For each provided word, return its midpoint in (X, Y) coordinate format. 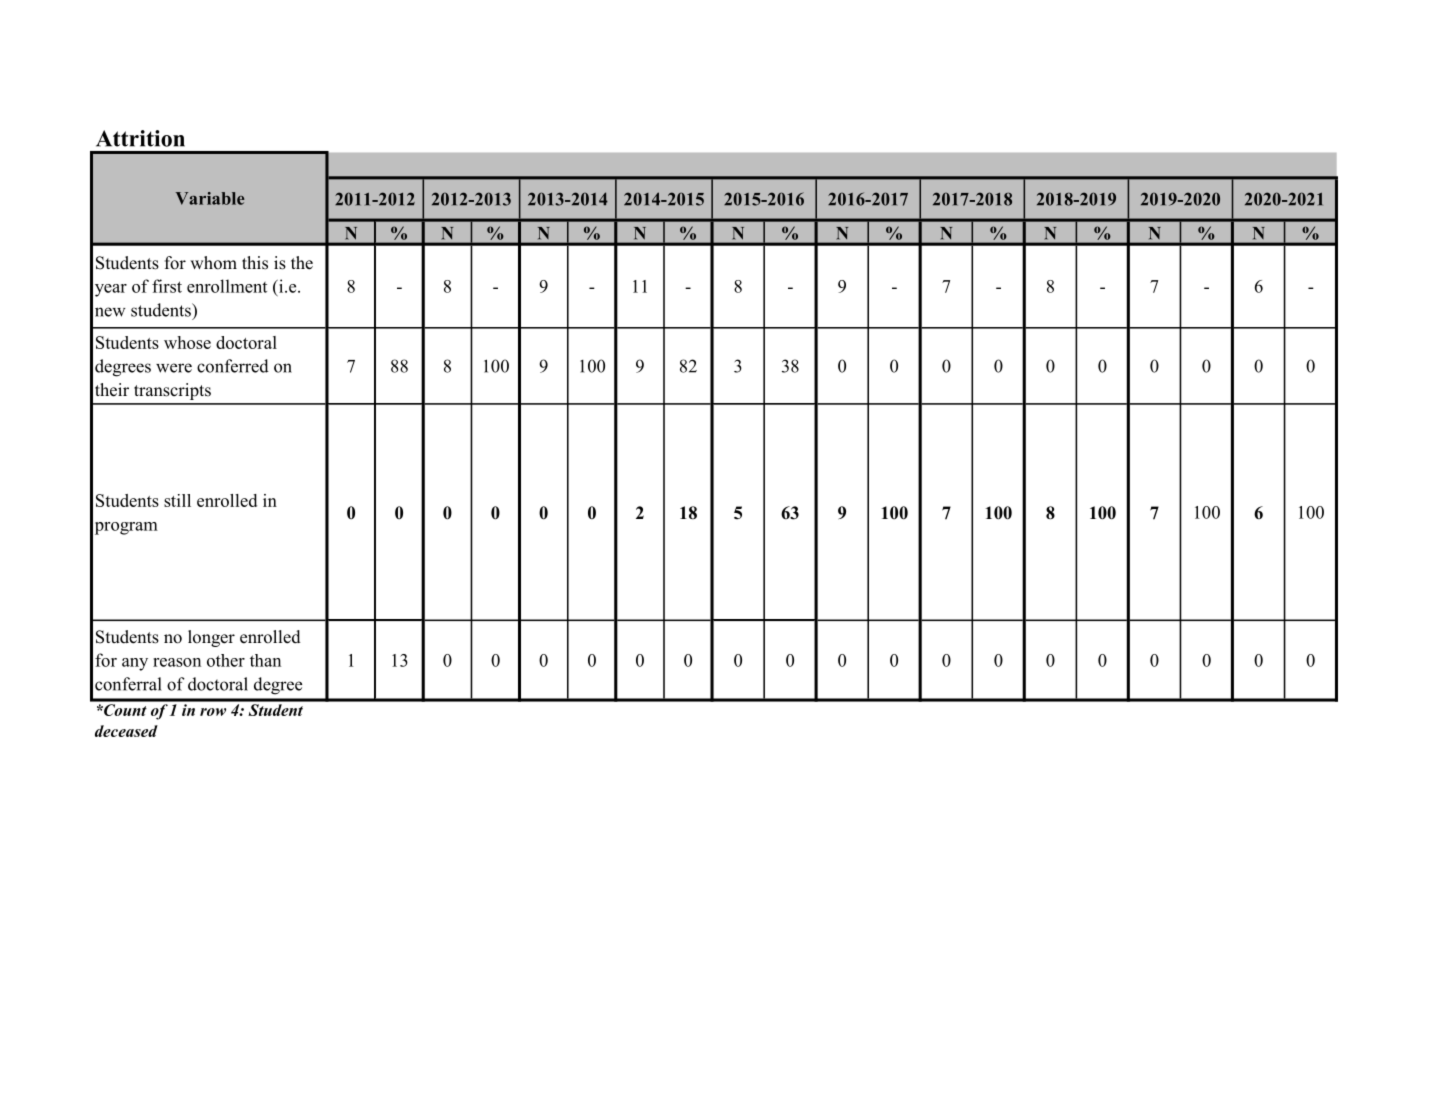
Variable (210, 198)
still (177, 500)
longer (211, 638)
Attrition (140, 138)
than (265, 660)
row (213, 712)
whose (187, 342)
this (255, 263)
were (174, 368)
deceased (126, 731)
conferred (233, 366)
